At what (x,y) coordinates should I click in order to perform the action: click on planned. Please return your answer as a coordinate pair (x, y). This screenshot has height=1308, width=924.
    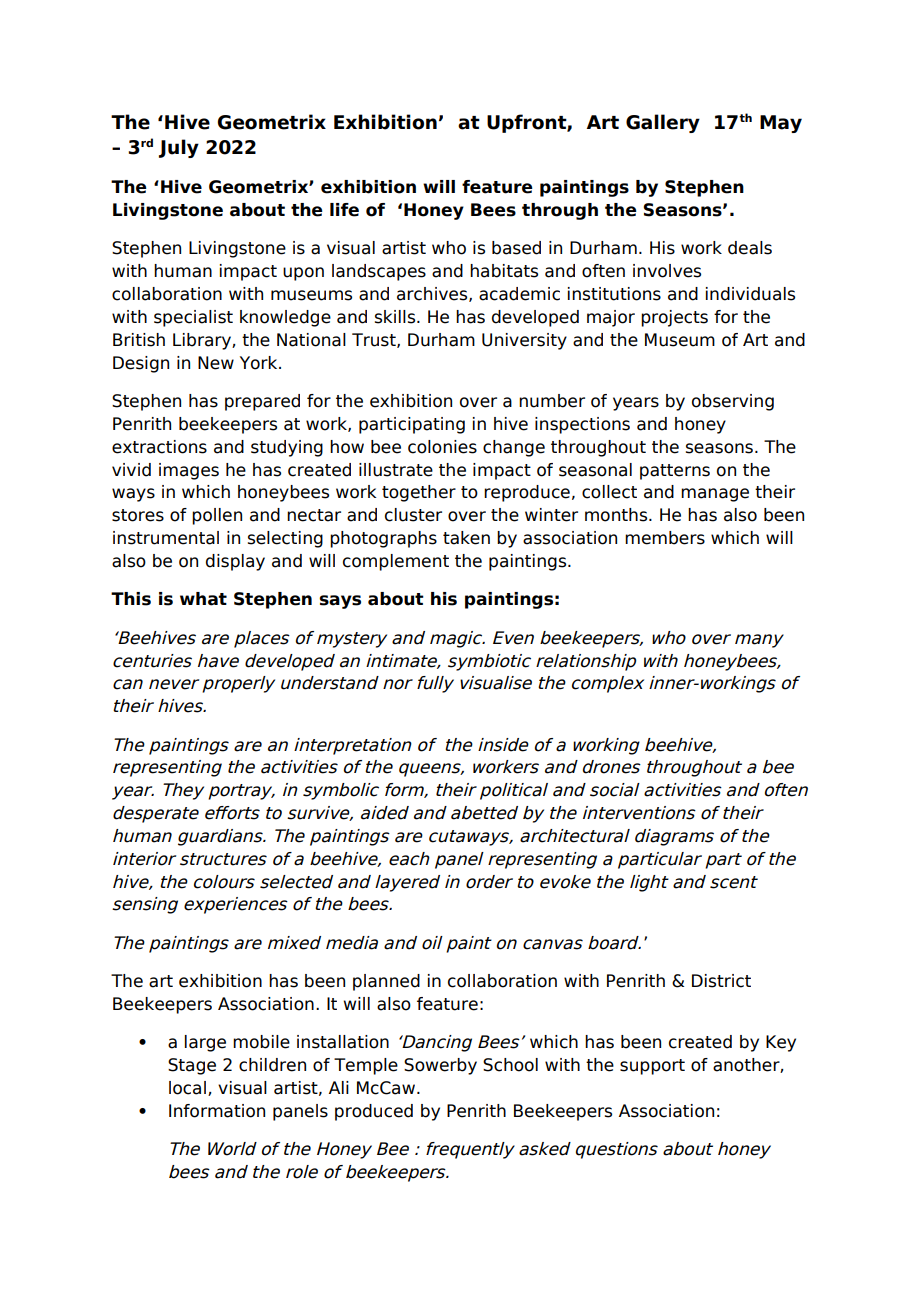
    Looking at the image, I should click on (386, 982).
